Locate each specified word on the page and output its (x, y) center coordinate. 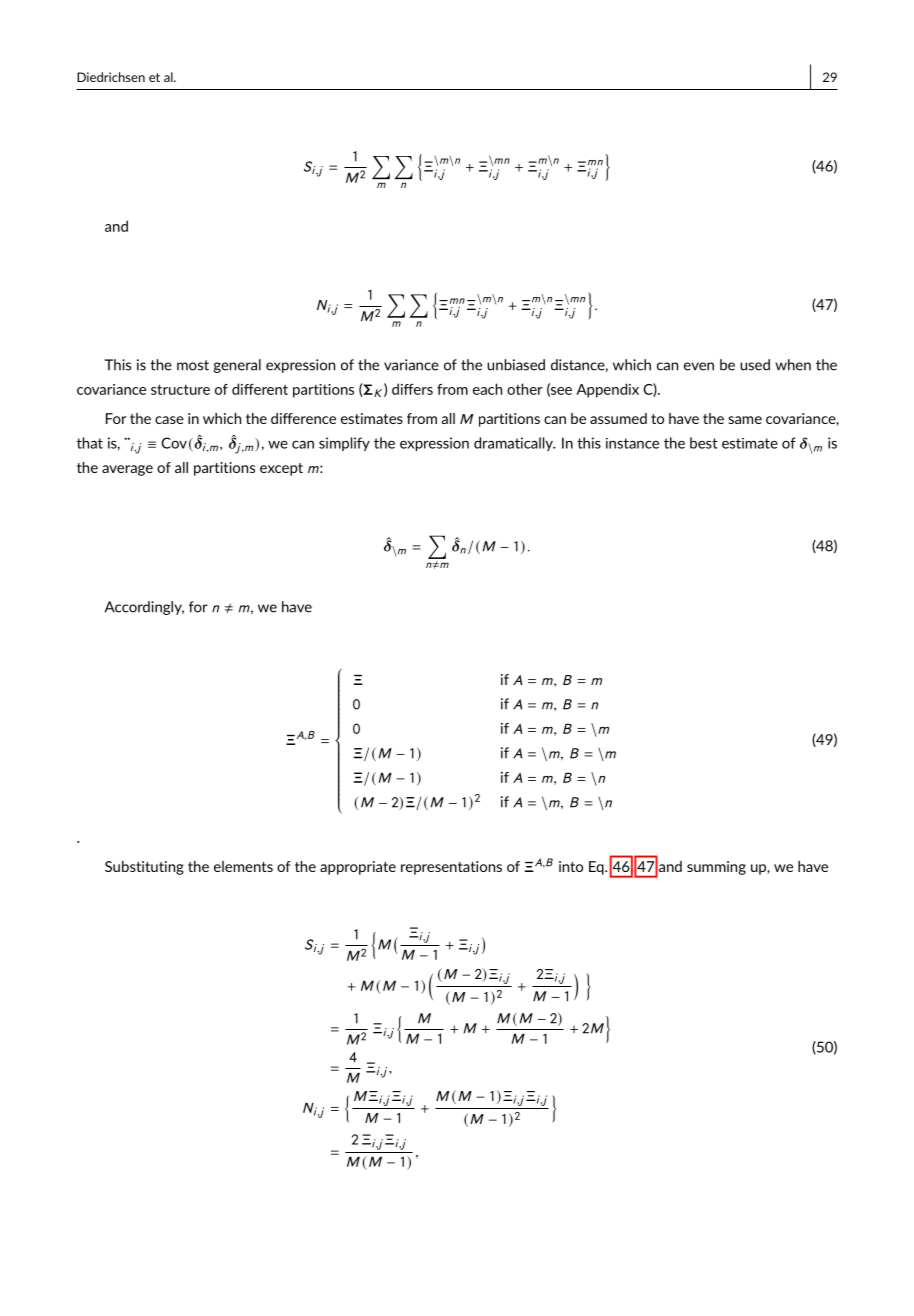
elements (243, 866)
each (487, 389)
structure (180, 389)
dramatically (514, 444)
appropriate (358, 868)
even (699, 366)
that (90, 443)
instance (632, 443)
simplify (344, 444)
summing (716, 868)
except (281, 469)
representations (451, 868)
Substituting (144, 868)
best (704, 443)
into (571, 866)
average (127, 470)
